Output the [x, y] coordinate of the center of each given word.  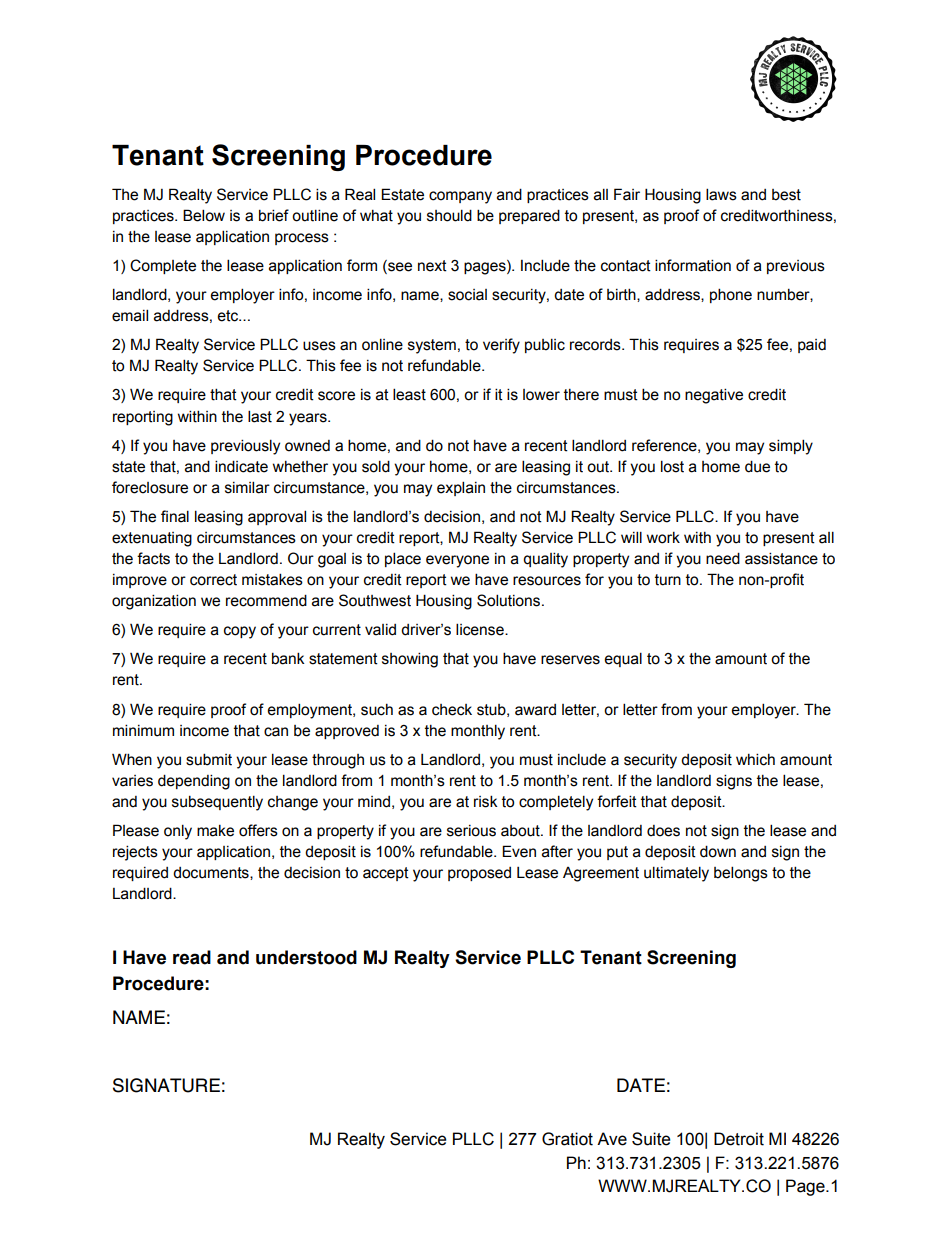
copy [240, 632]
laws [721, 194]
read [192, 957]
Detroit [739, 1139]
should [449, 215]
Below [204, 215]
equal [623, 659]
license [481, 629]
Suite [651, 1139]
